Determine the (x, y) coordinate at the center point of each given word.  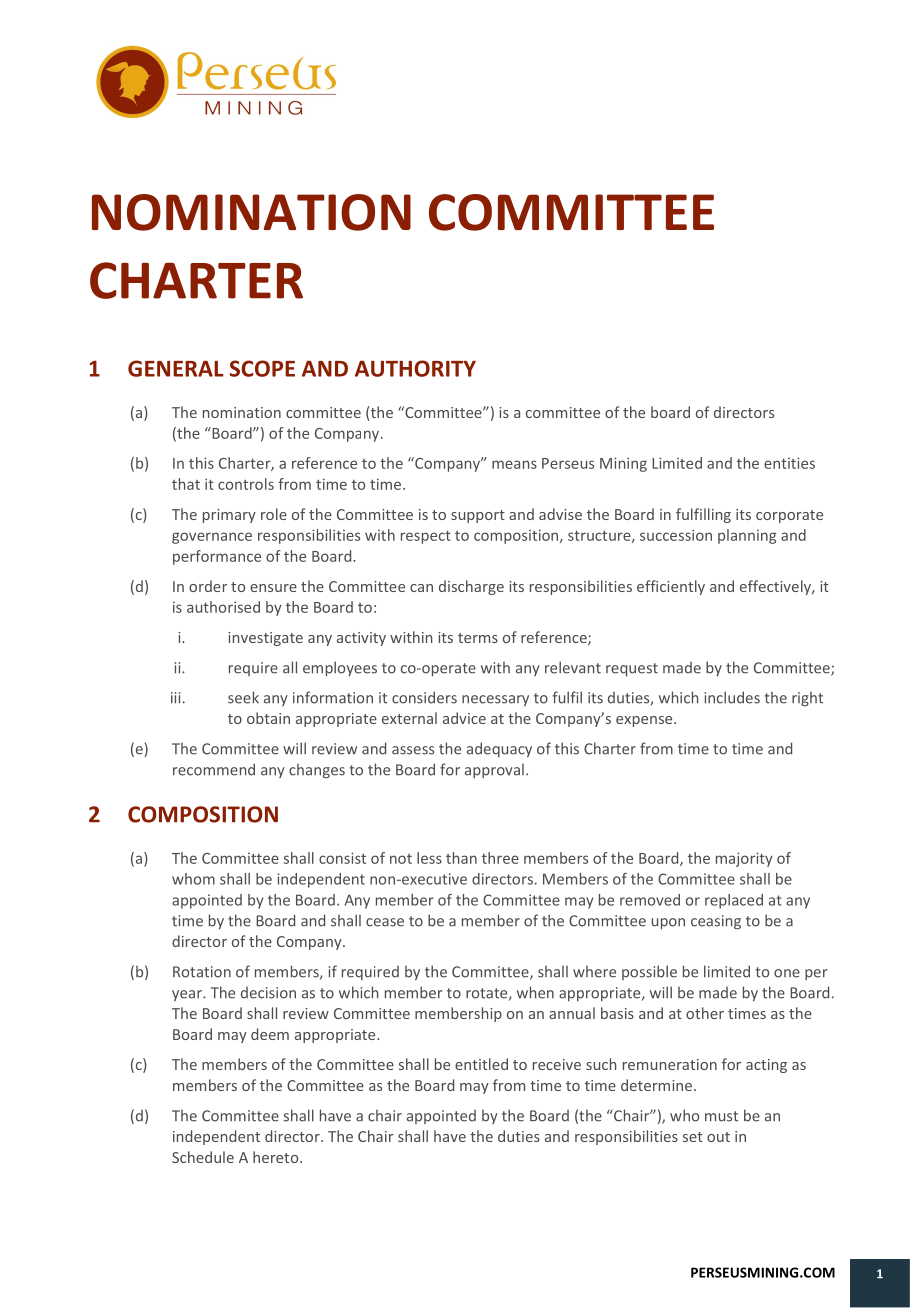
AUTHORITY (415, 368)
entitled (481, 1064)
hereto (277, 1157)
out (718, 1137)
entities (789, 463)
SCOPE (262, 368)
